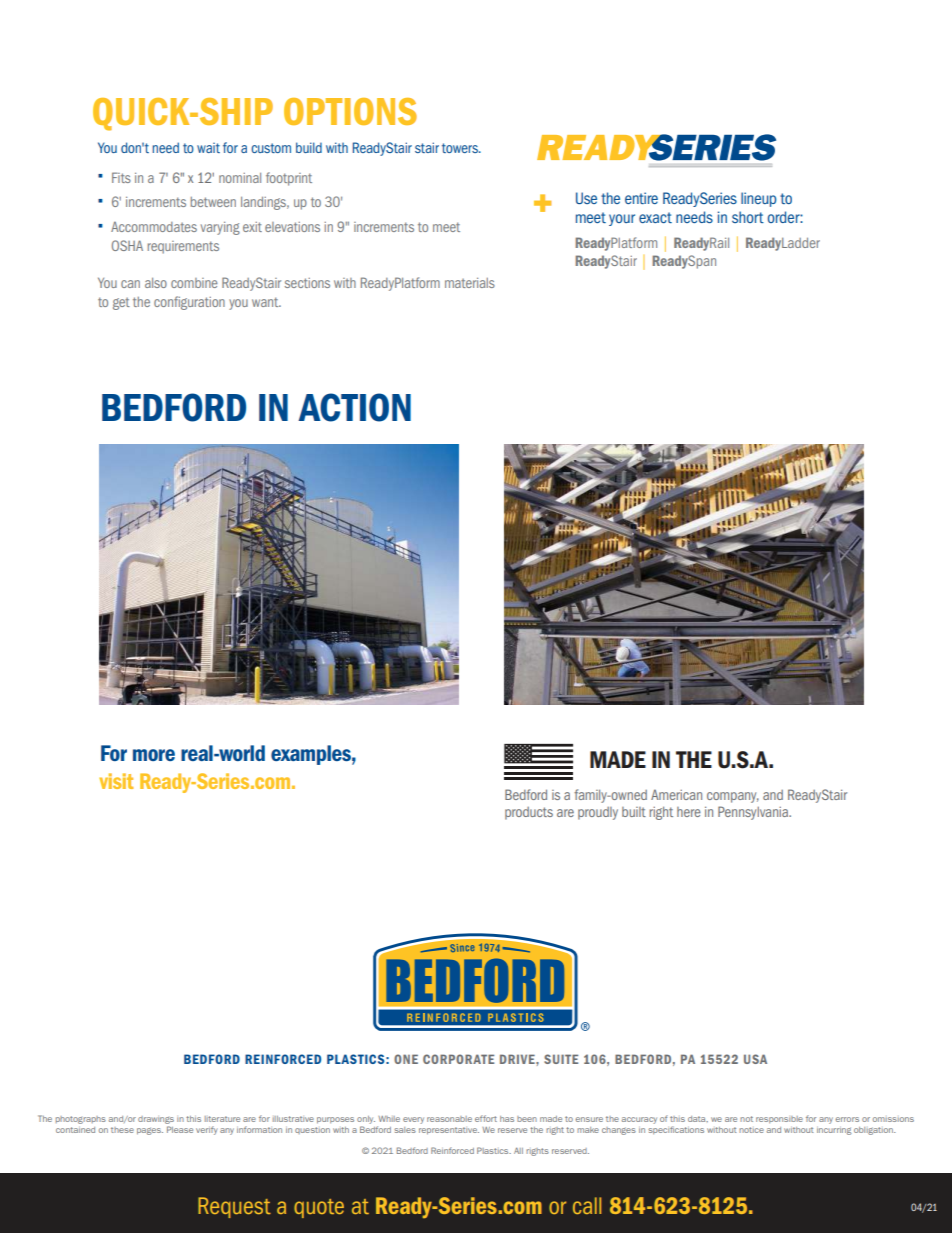 The height and width of the document is (1233, 952). What do you see at coordinates (154, 755) in the document?
I see `more` at bounding box center [154, 755].
